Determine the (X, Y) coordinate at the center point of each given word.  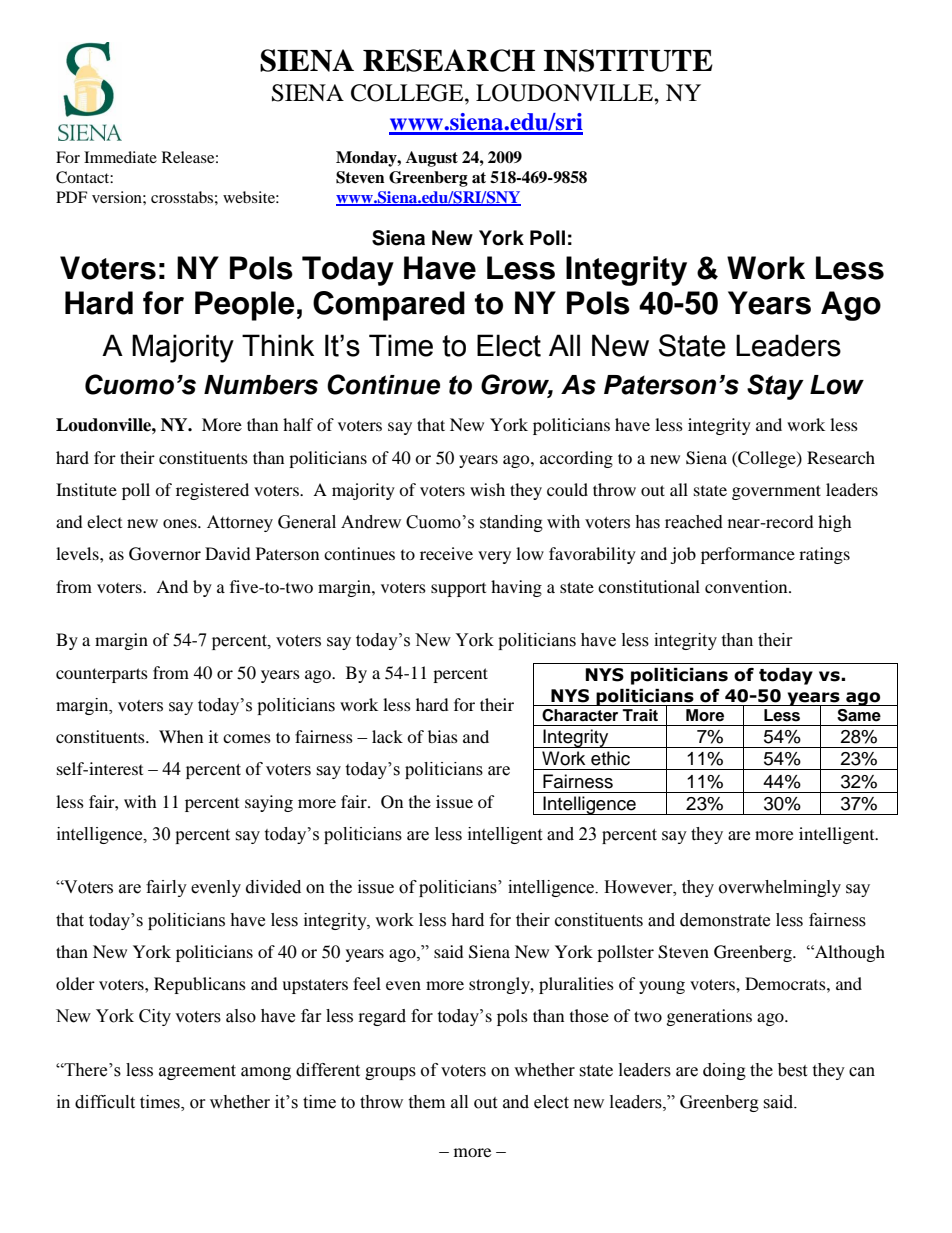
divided (273, 887)
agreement (197, 1072)
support (458, 590)
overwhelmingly (780, 888)
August (432, 159)
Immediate (120, 157)
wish (487, 489)
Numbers (261, 385)
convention (747, 586)
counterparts (102, 675)
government (776, 492)
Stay (775, 387)
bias (443, 736)
